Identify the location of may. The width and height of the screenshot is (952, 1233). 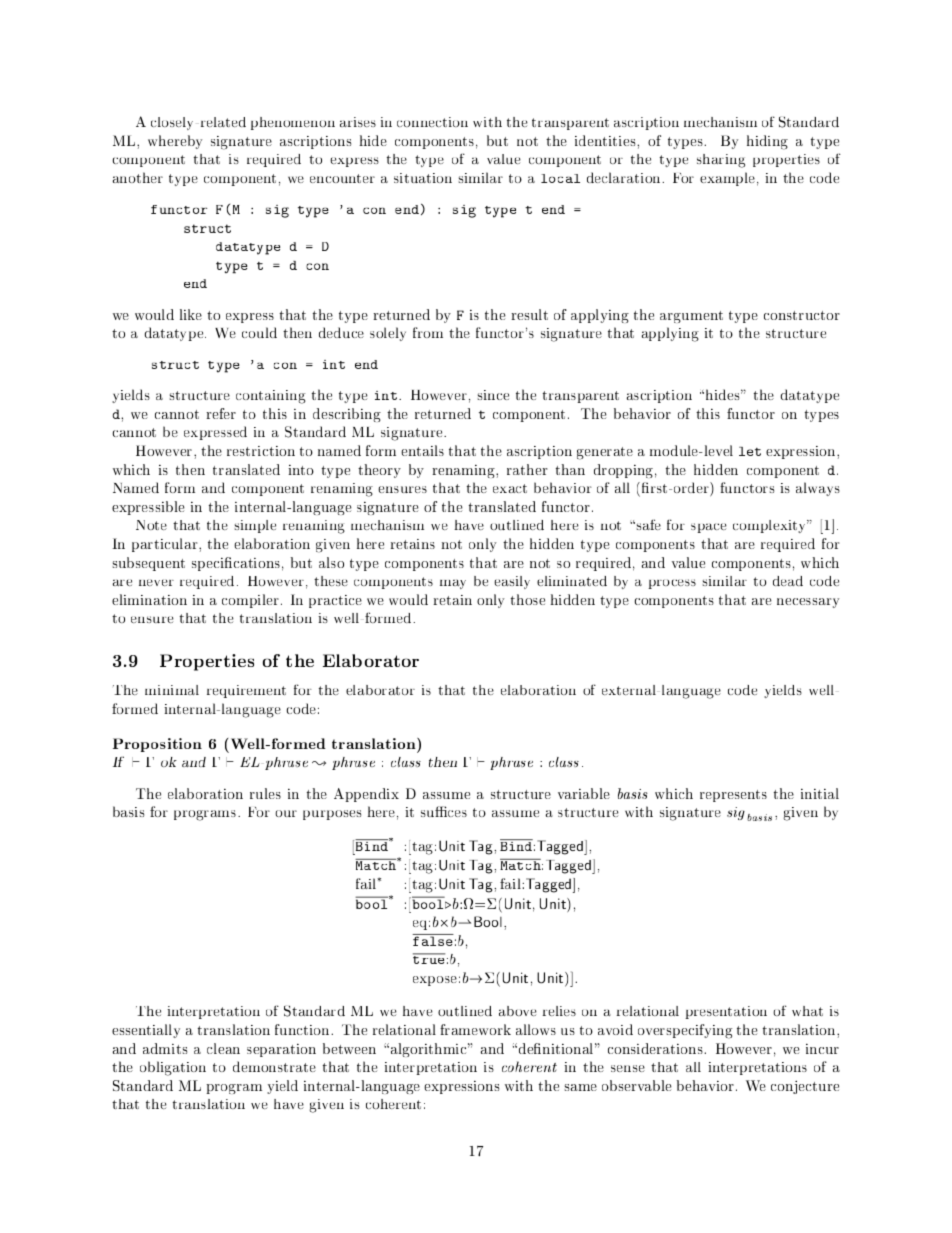
(453, 584).
